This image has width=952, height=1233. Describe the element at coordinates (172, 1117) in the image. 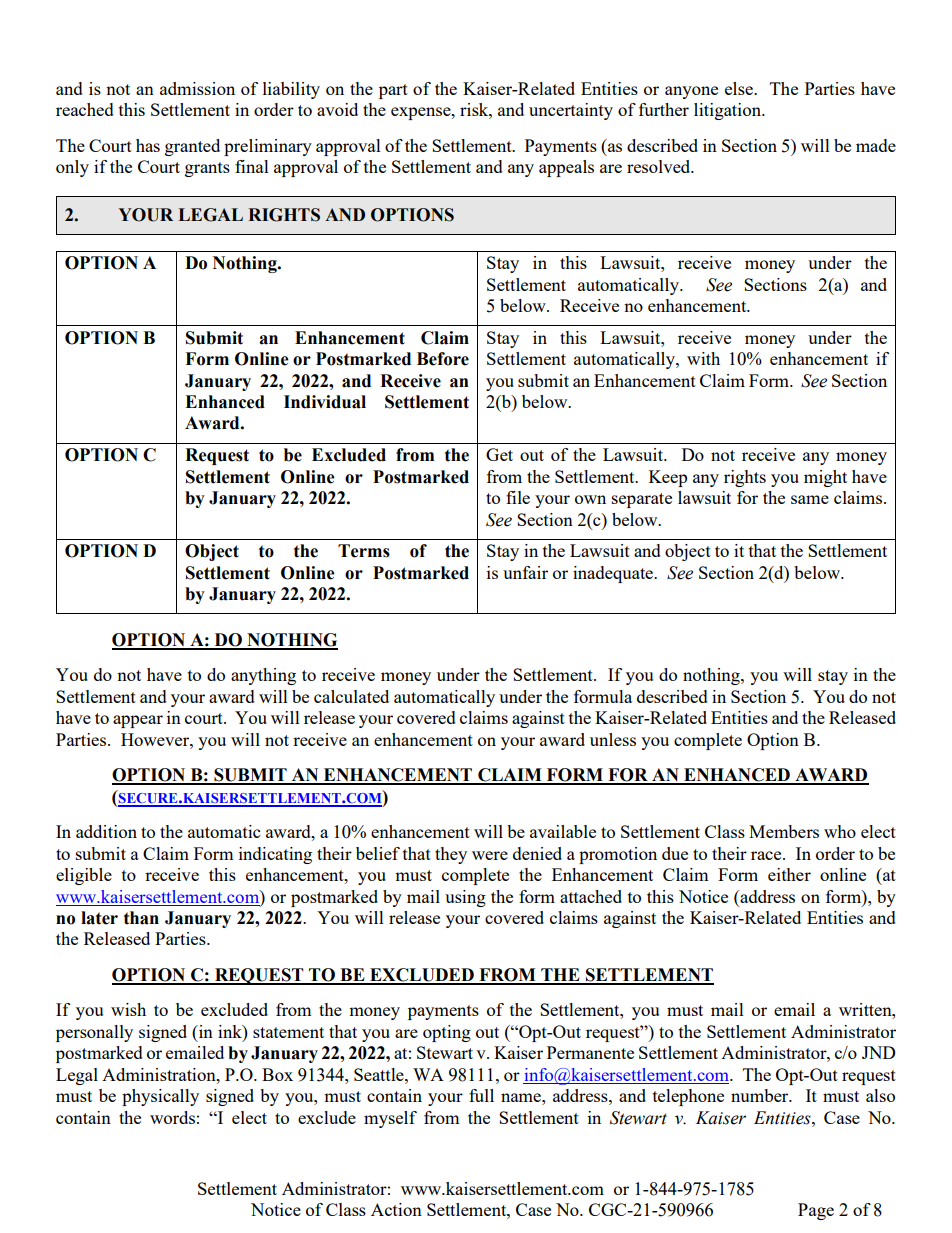

I see `words` at that location.
